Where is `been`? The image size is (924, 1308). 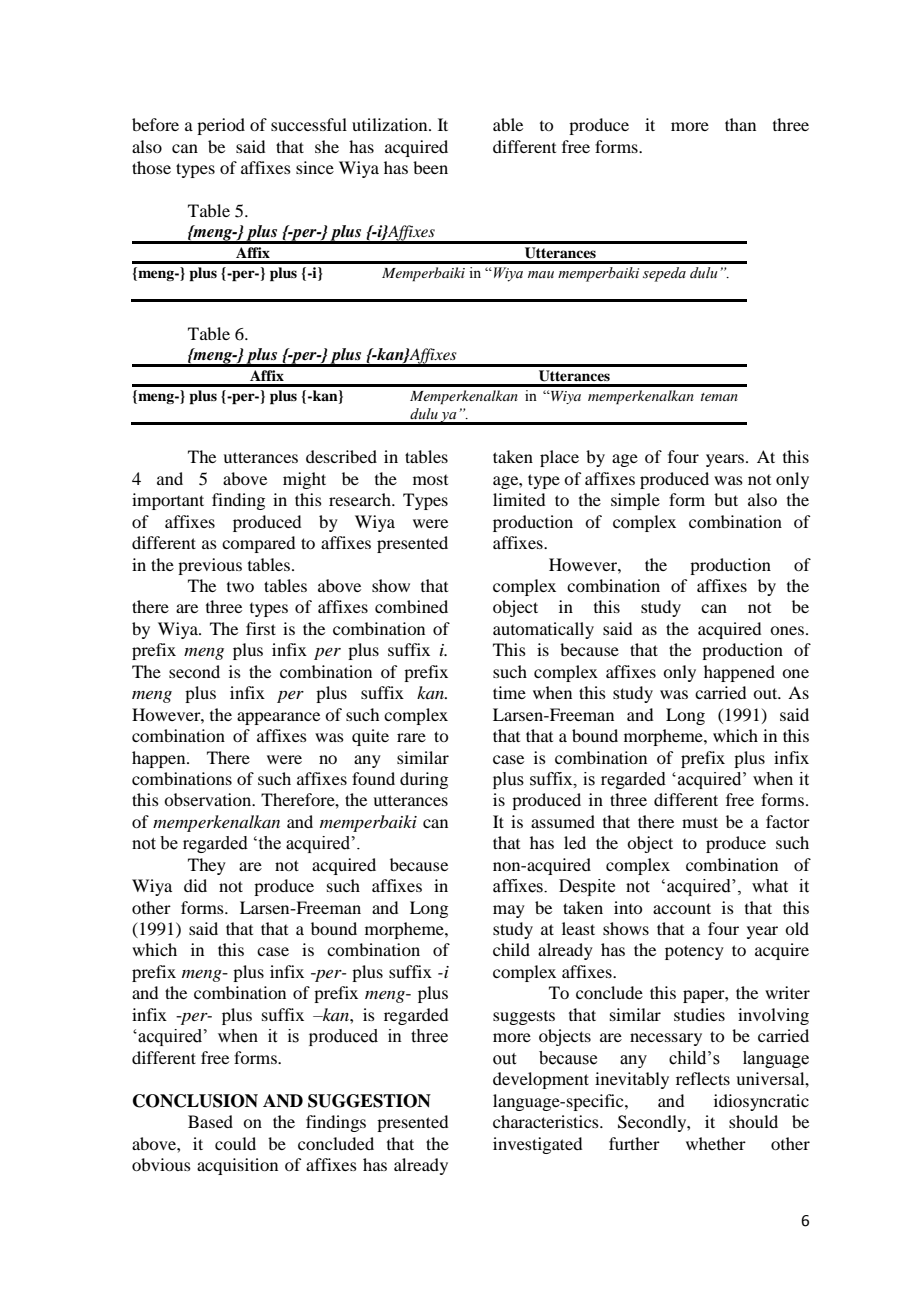
been is located at coordinates (430, 167).
